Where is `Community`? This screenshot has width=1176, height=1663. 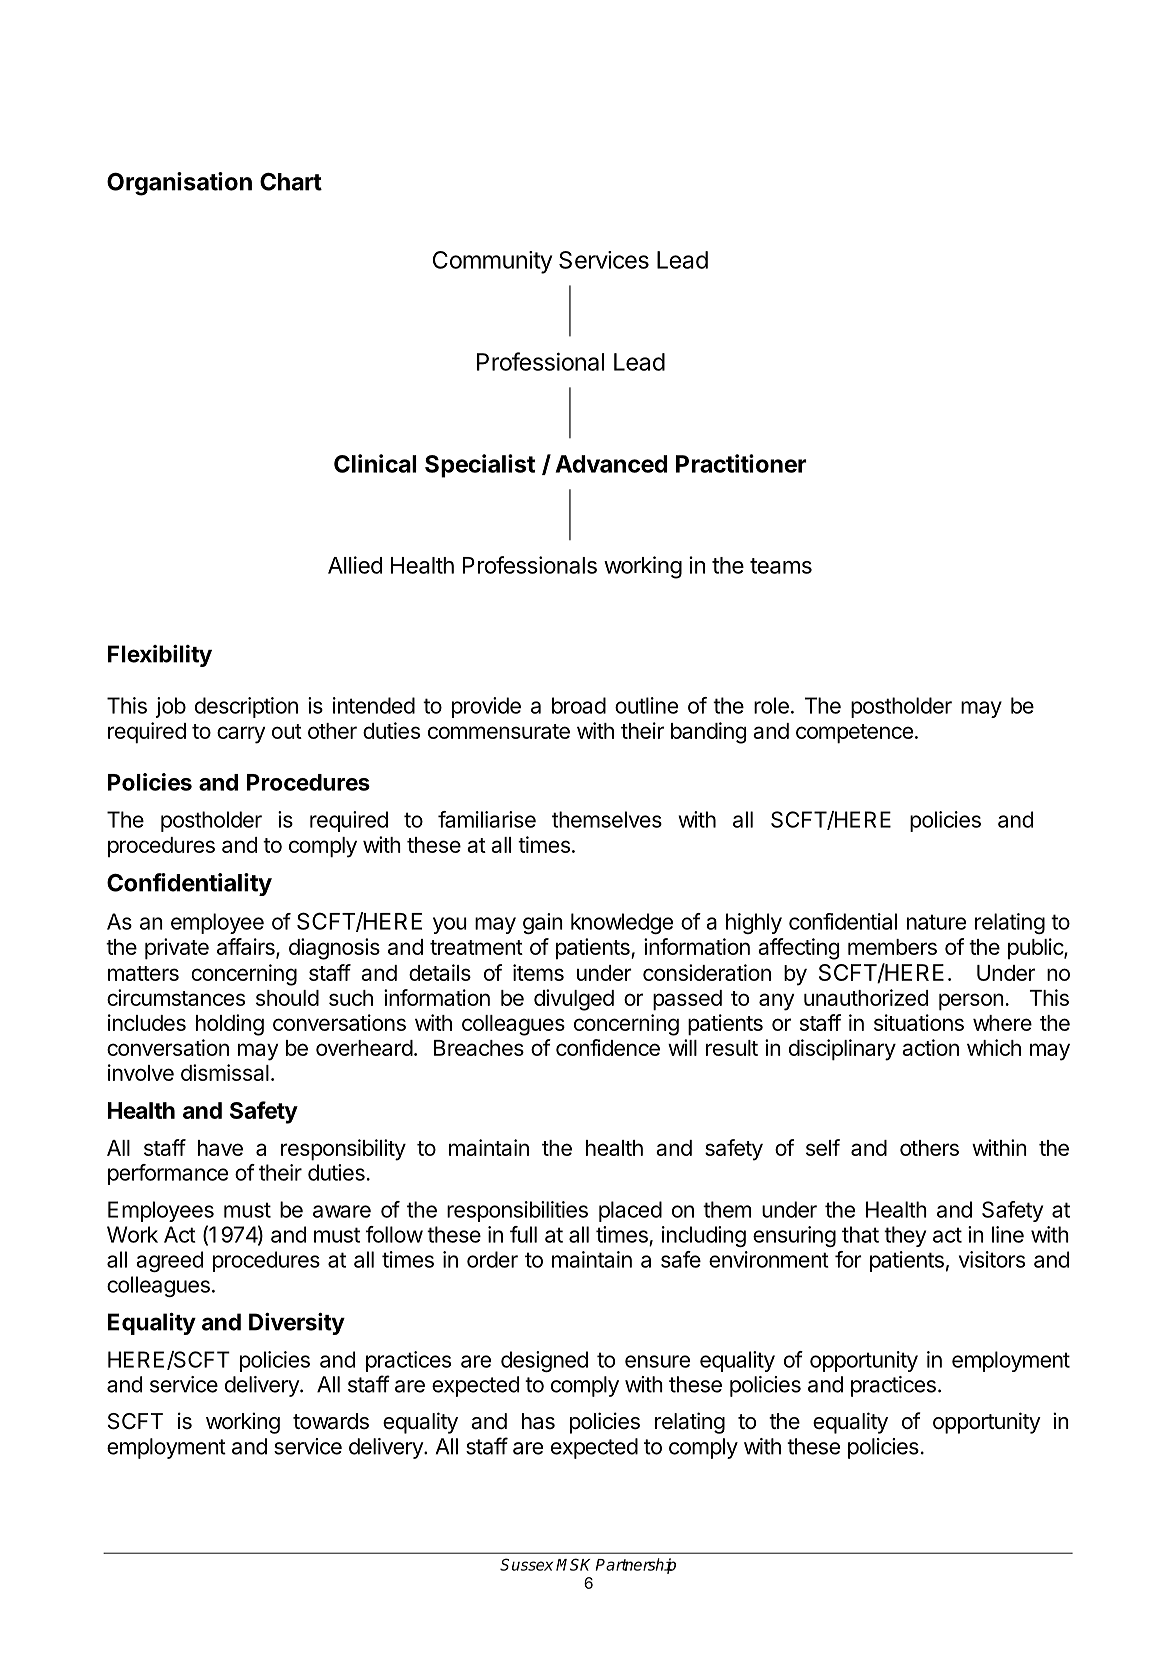 Community is located at coordinates (492, 262).
